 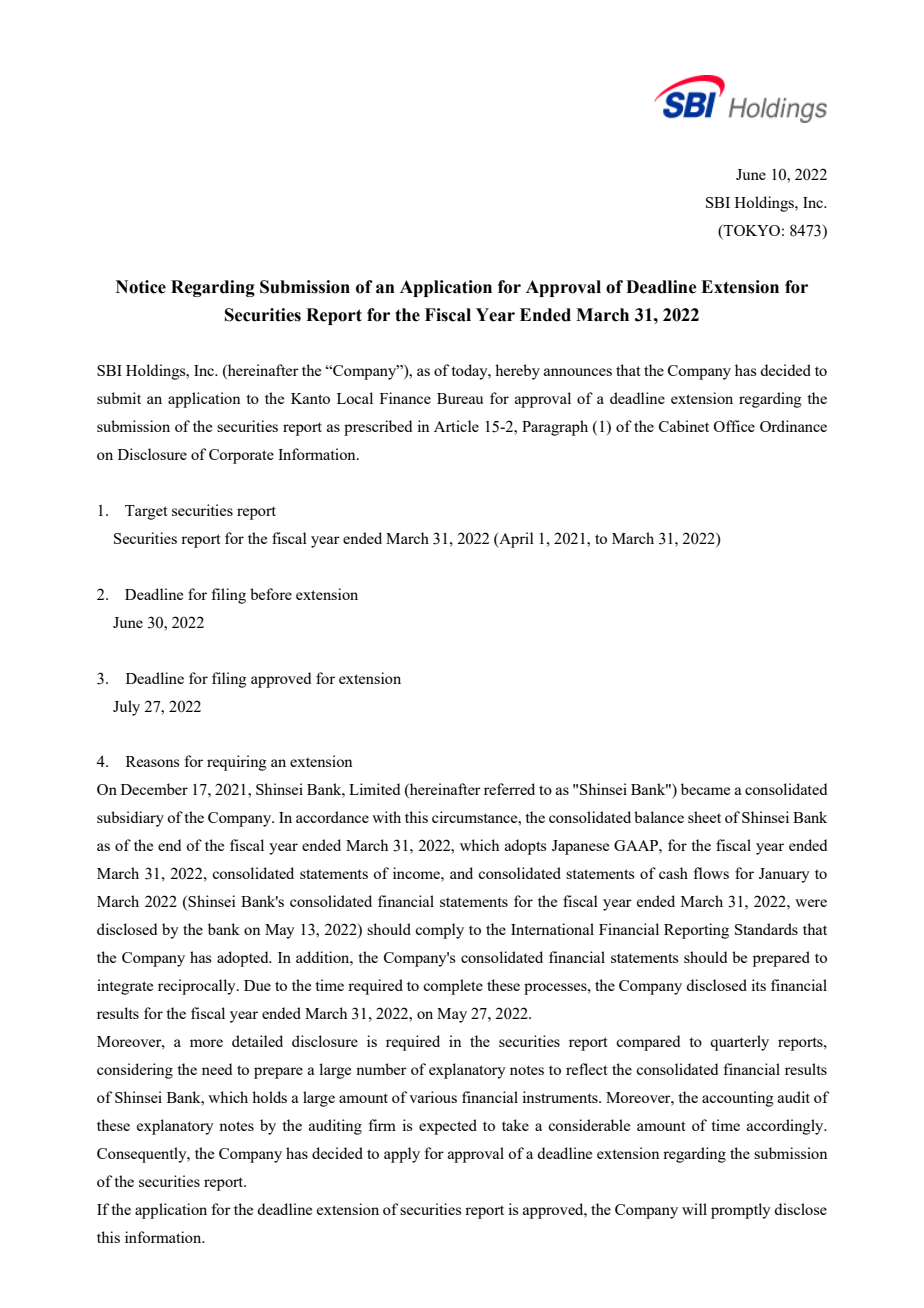 I want to click on became, so click(x=705, y=789).
